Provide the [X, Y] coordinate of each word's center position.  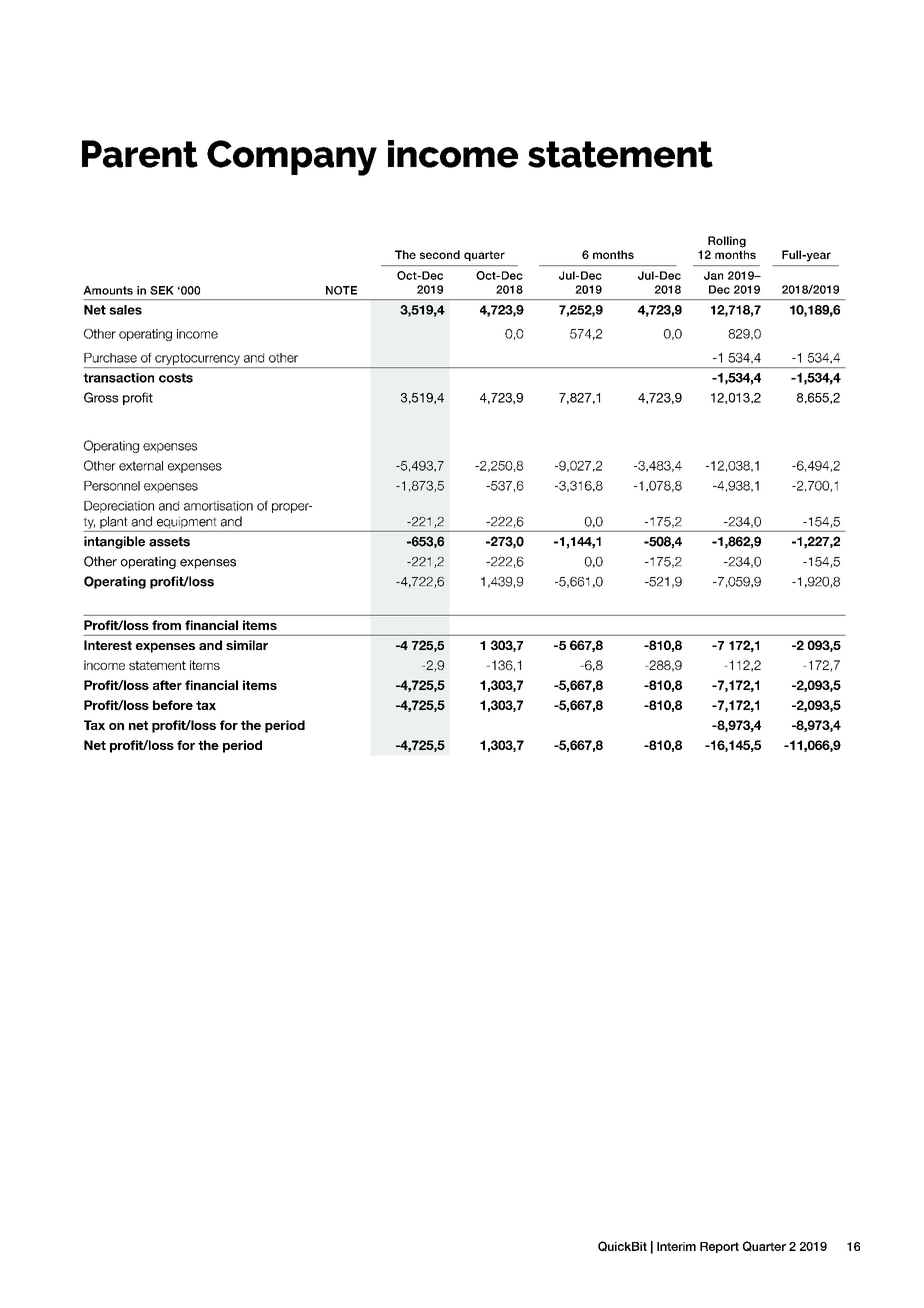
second [440, 254]
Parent [140, 154]
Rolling [727, 242]
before [173, 705]
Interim [676, 1246]
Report [719, 1247]
